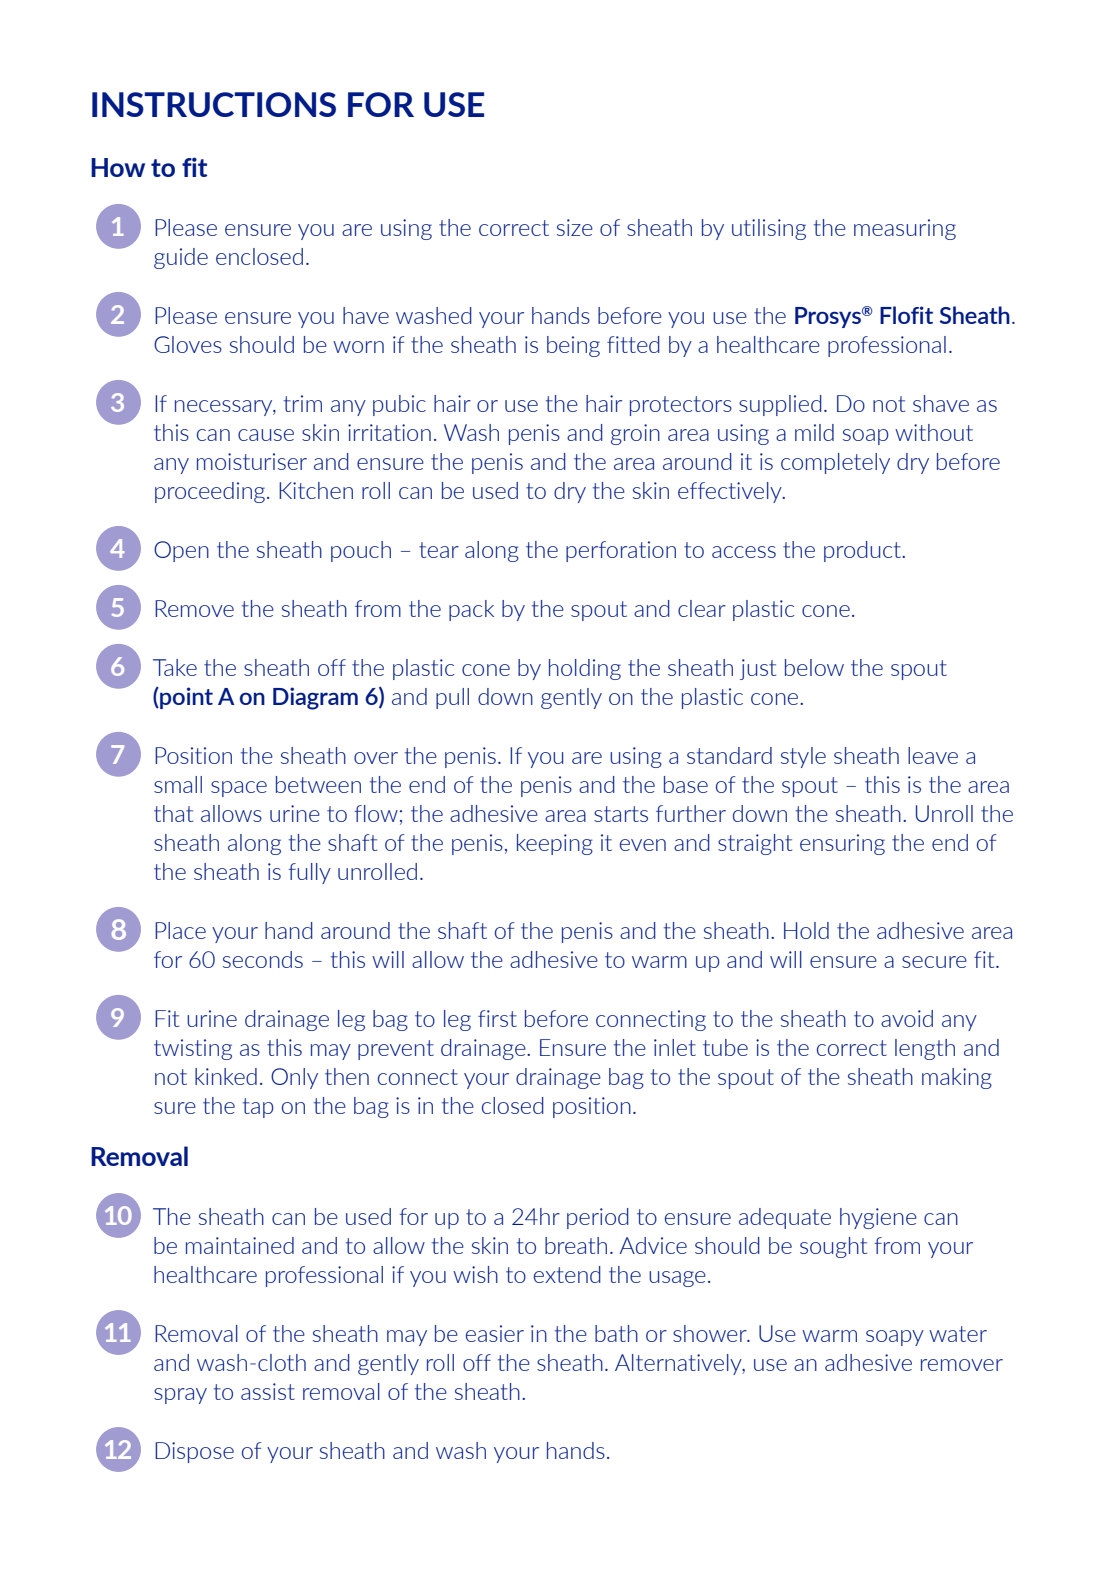 This screenshot has height=1571, width=1107. Describe the element at coordinates (878, 1218) in the screenshot. I see `hygiene` at that location.
